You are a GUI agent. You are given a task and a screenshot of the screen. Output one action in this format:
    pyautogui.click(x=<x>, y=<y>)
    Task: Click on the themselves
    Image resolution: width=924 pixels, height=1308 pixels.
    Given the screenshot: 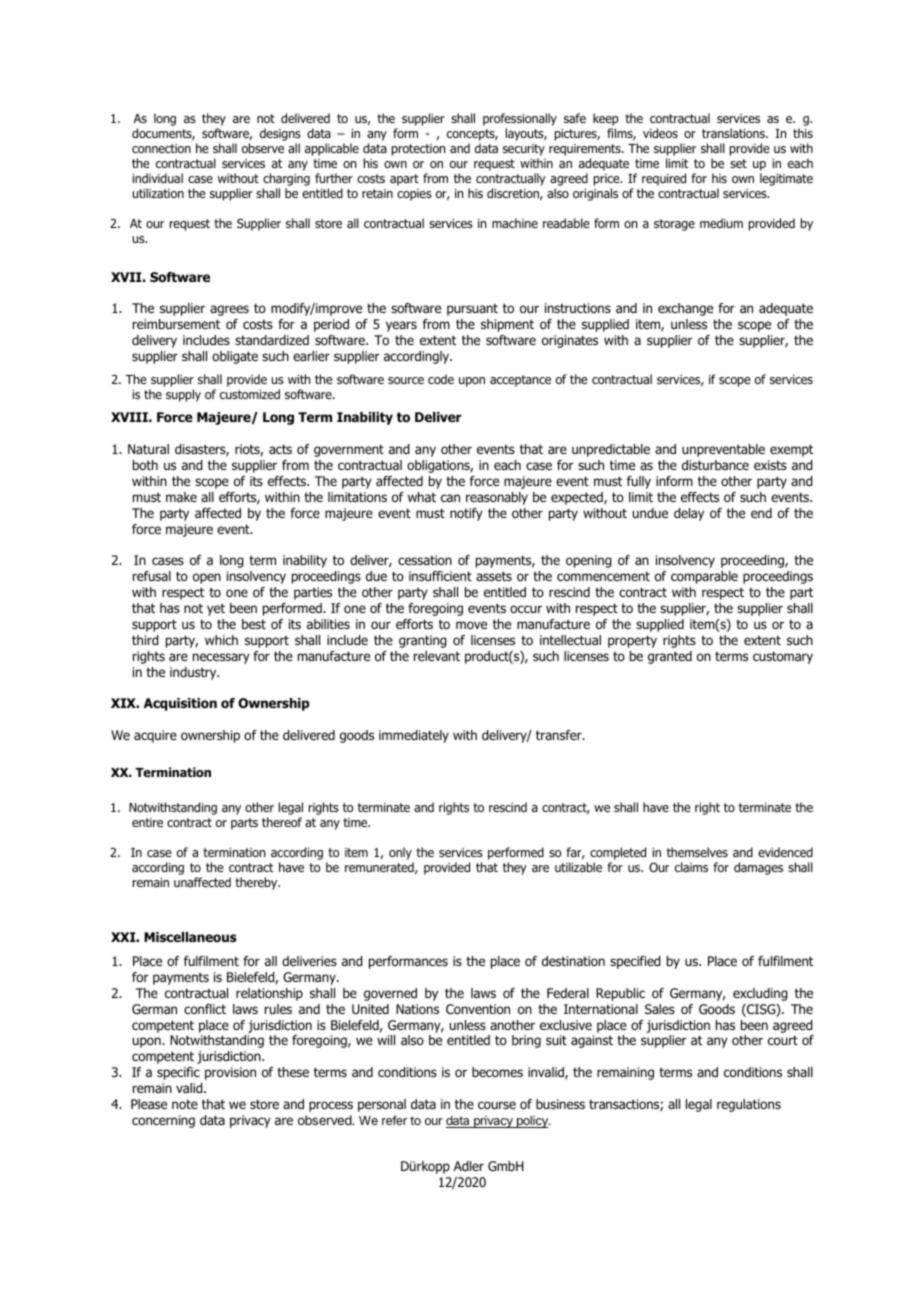 What is the action you would take?
    pyautogui.click(x=697, y=852)
